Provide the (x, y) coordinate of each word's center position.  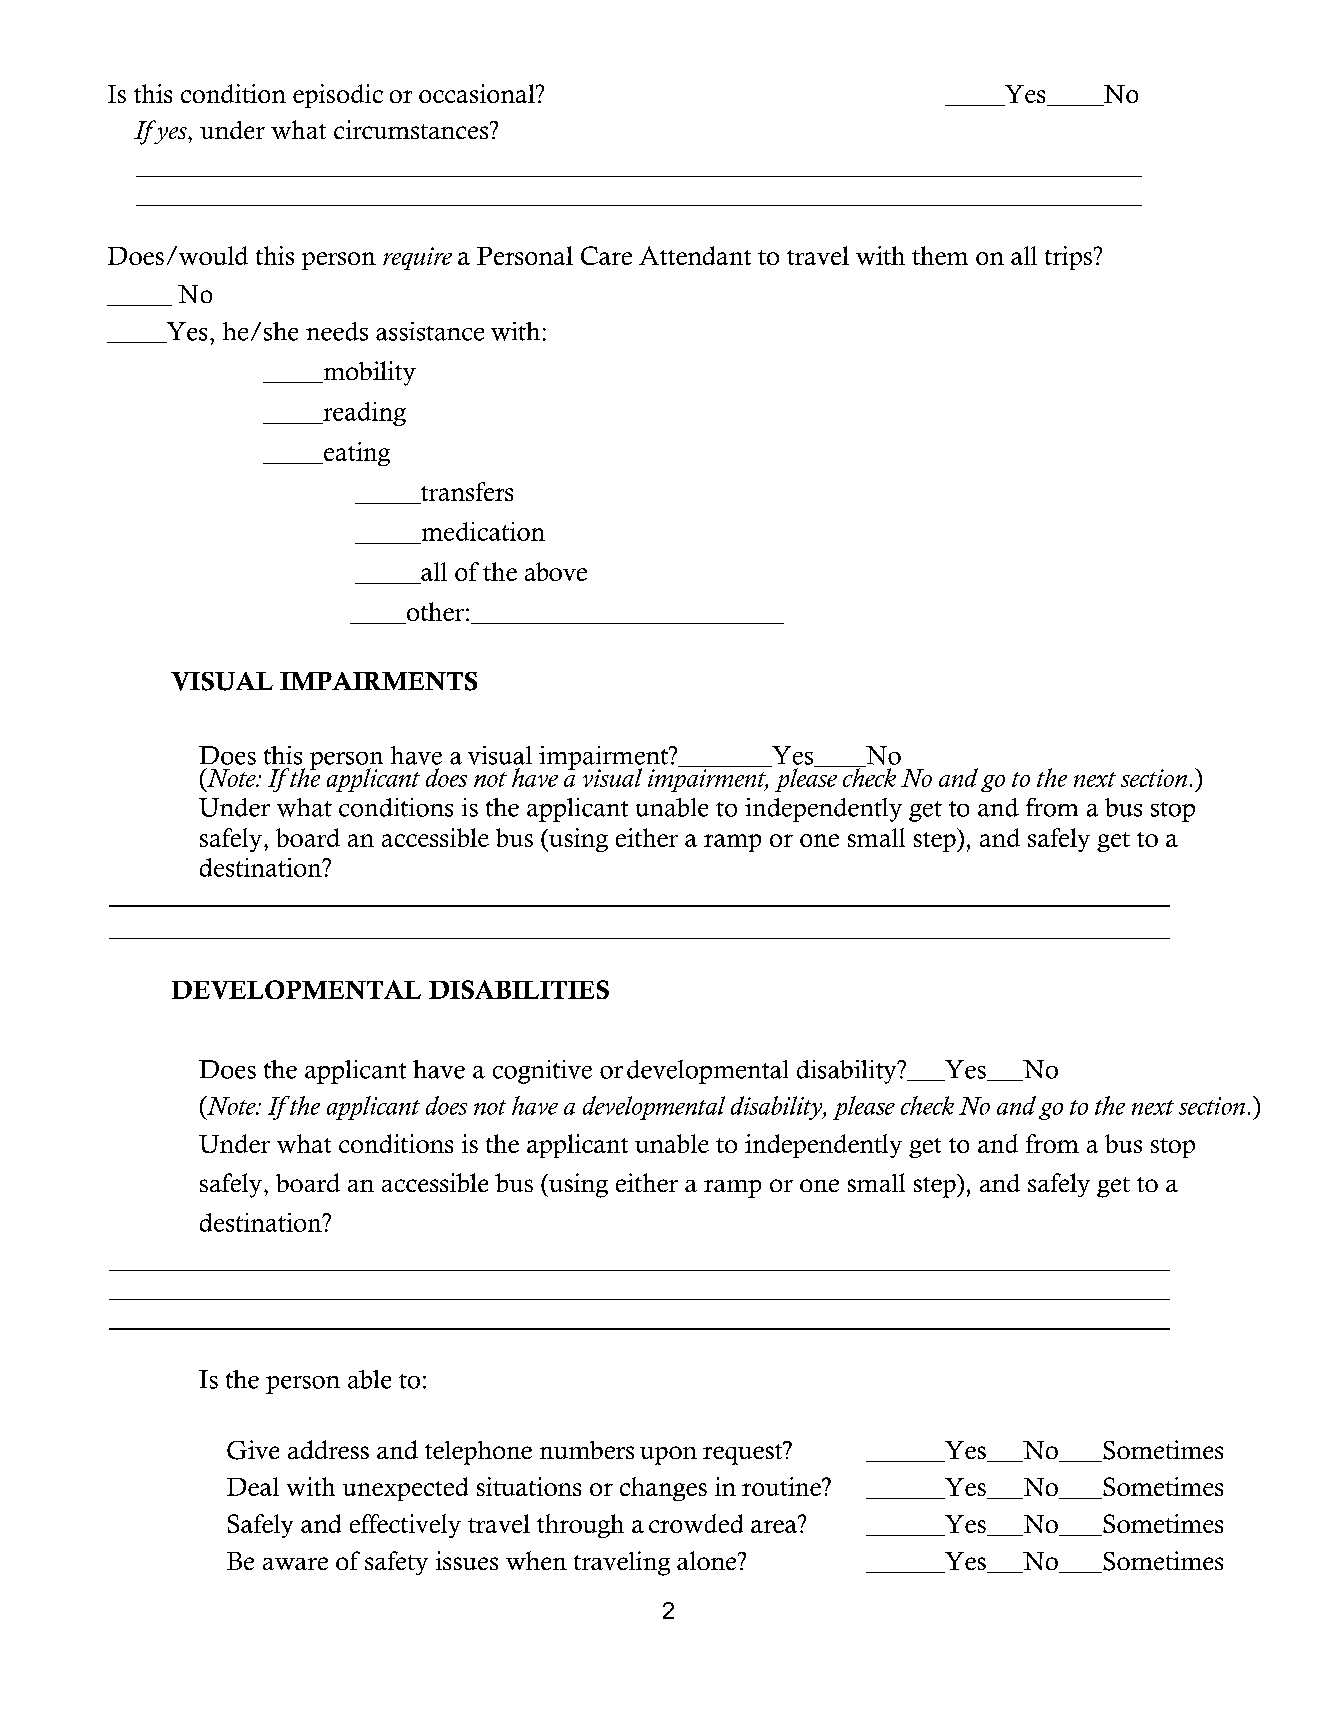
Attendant (695, 255)
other (434, 613)
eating (355, 454)
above (556, 571)
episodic (338, 96)
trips (1070, 258)
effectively (405, 1526)
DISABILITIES (519, 989)
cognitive (542, 1072)
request (744, 1453)
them (940, 255)
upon (668, 1455)
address (328, 1449)
